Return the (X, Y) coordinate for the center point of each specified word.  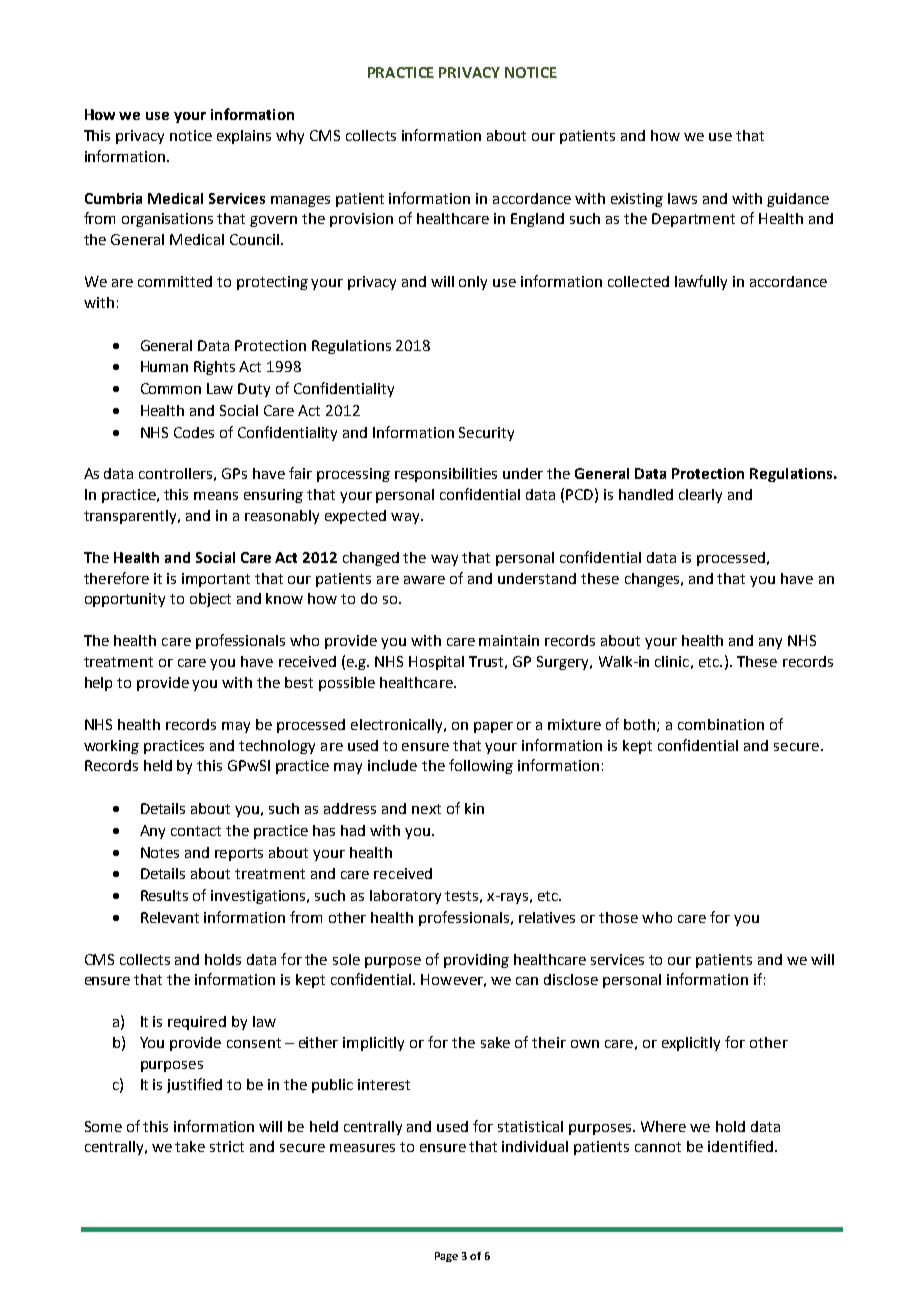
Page (446, 1257)
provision (361, 220)
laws (682, 198)
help (98, 684)
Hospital (436, 663)
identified (740, 1146)
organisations (167, 220)
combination (721, 724)
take (190, 1146)
